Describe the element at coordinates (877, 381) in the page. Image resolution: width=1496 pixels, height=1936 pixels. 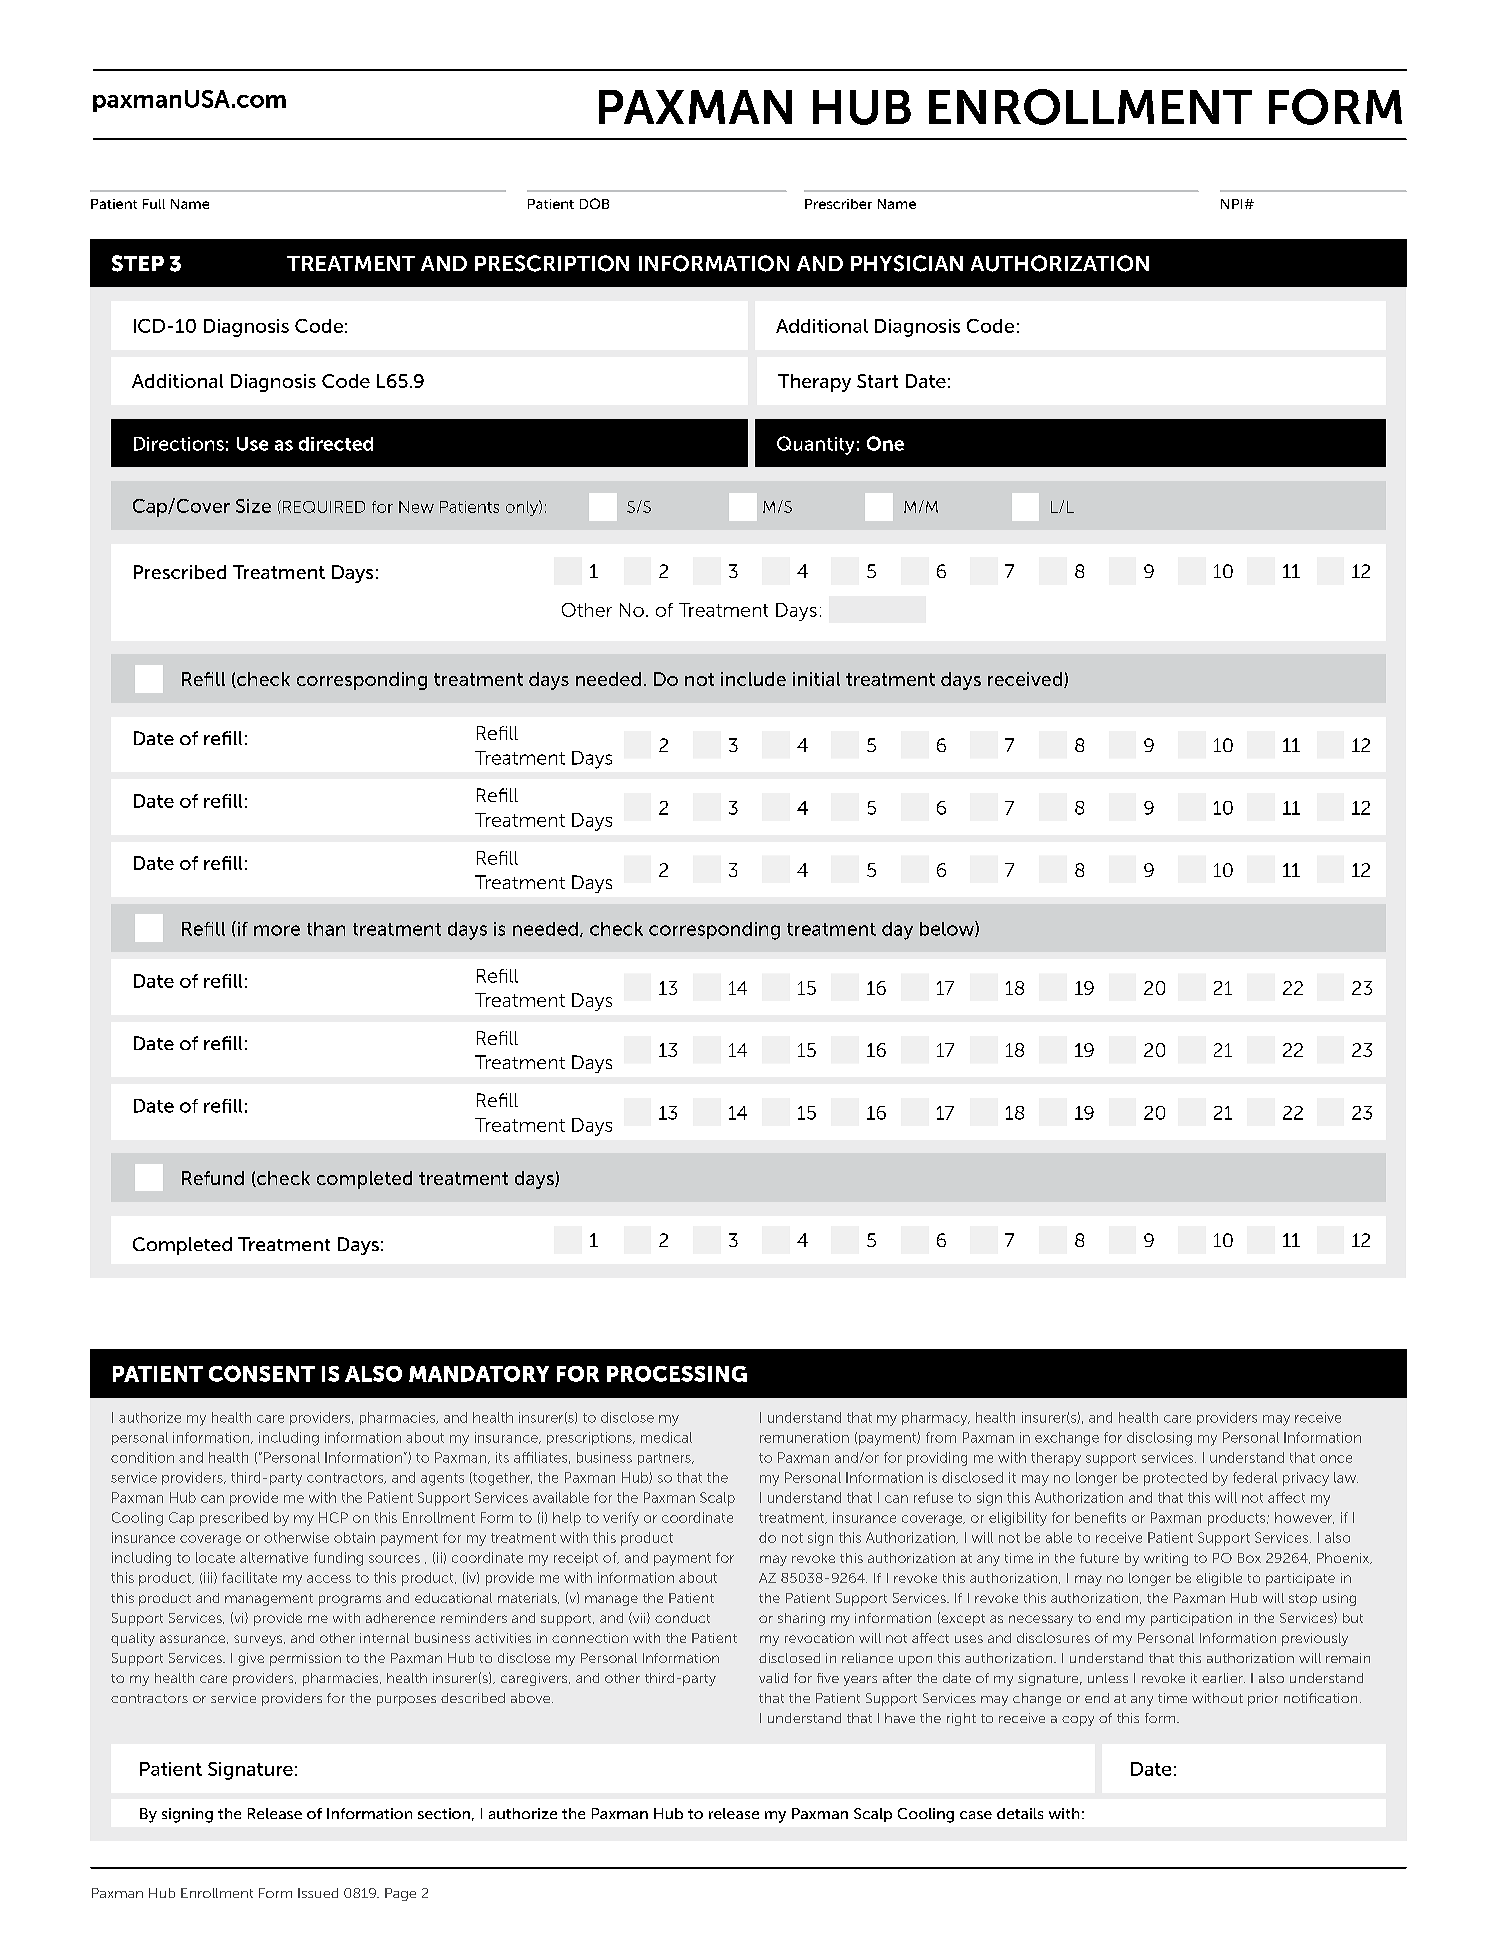
I see `Start` at that location.
